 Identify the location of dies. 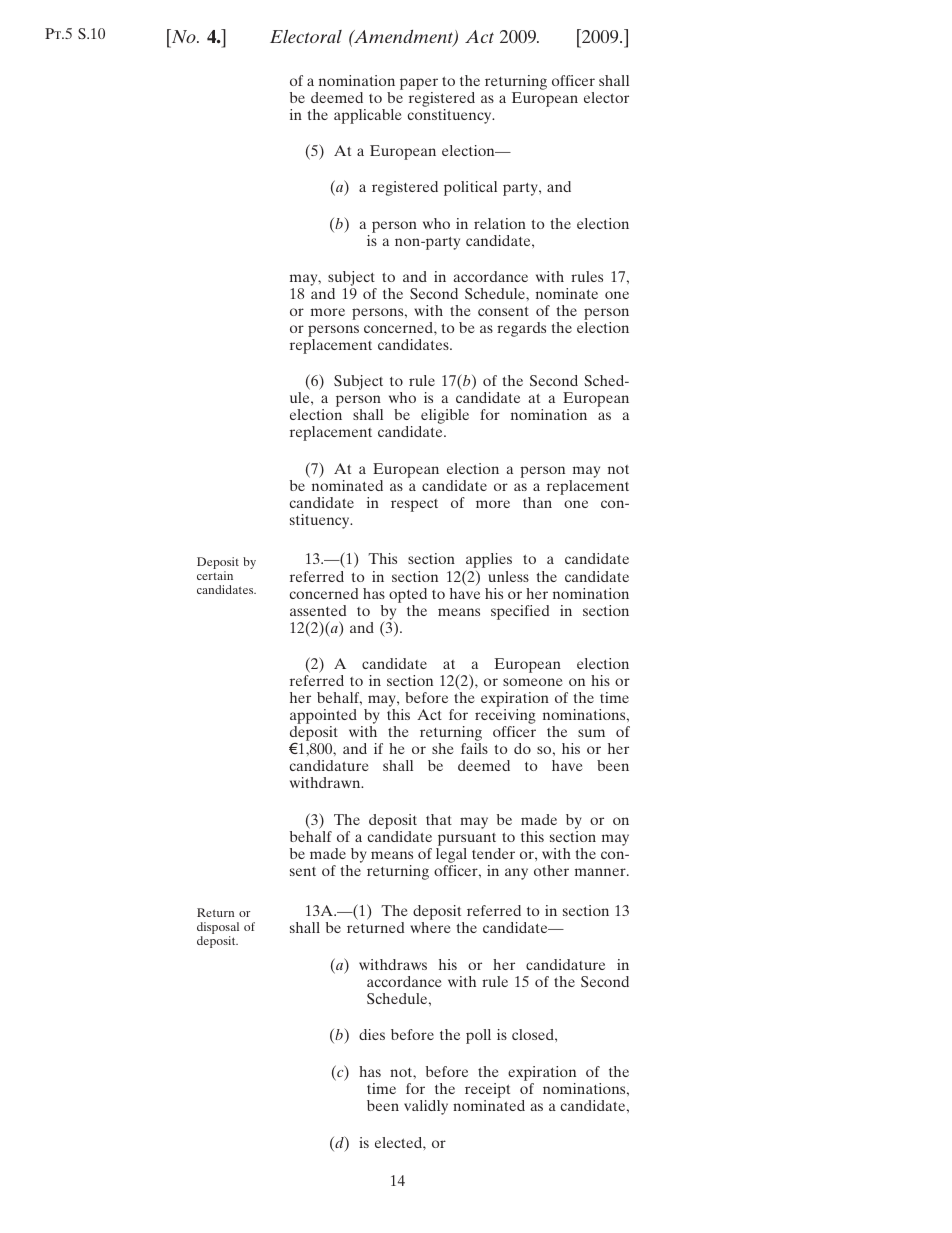
(372, 1034).
